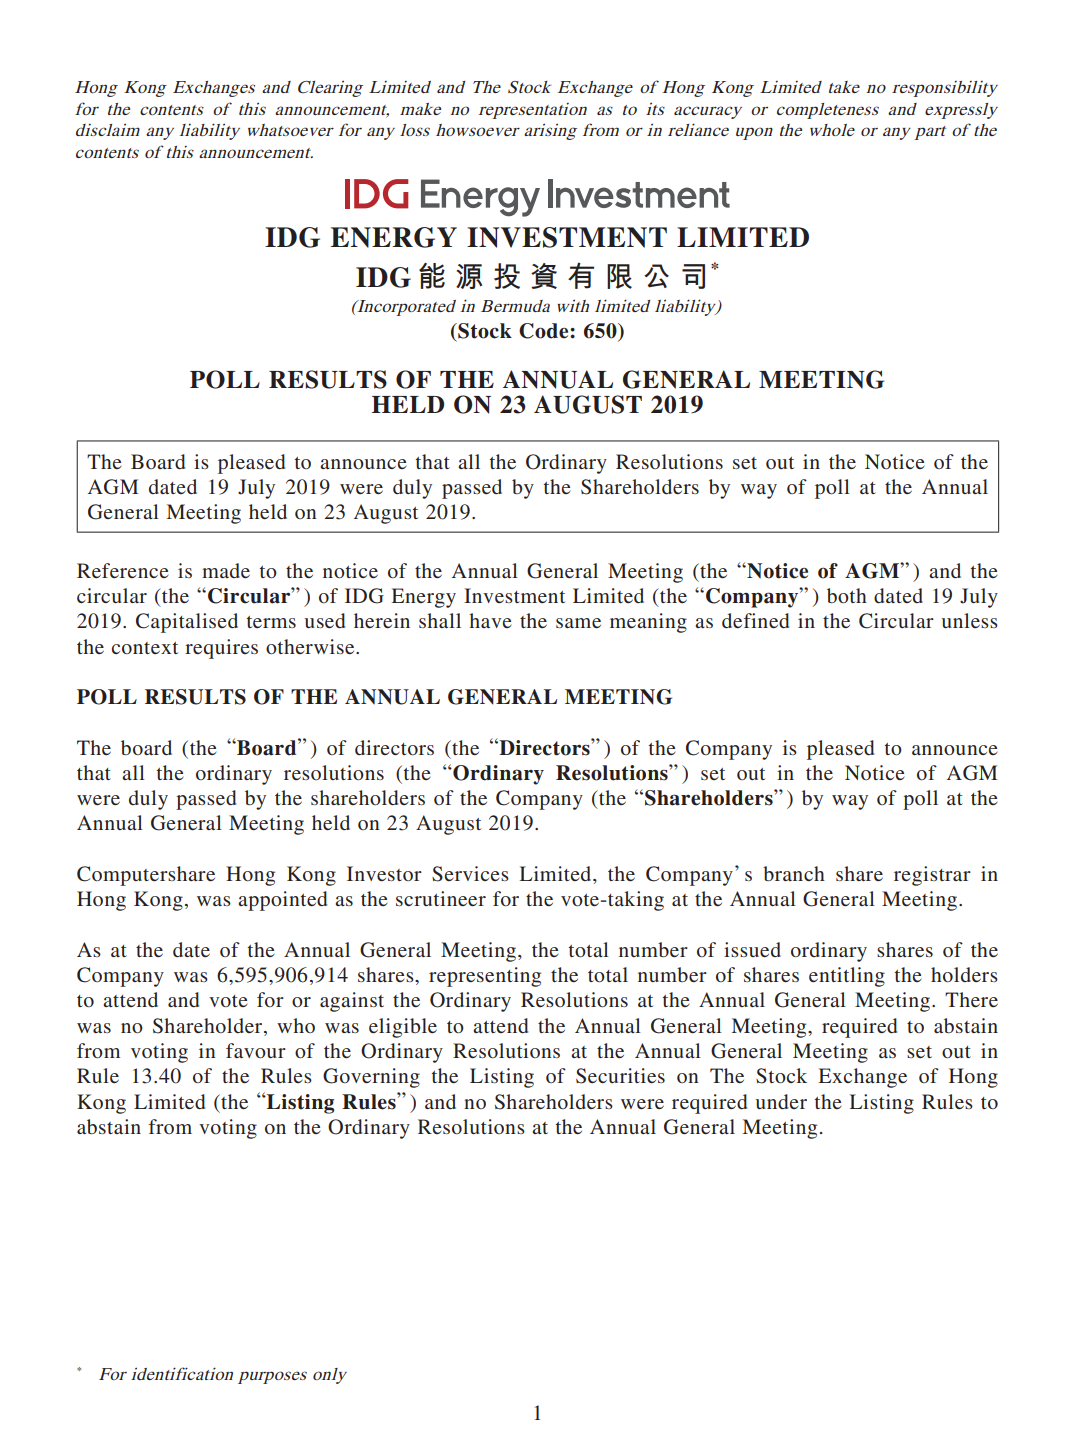 This screenshot has width=1075, height=1433. I want to click on registrar, so click(932, 876).
